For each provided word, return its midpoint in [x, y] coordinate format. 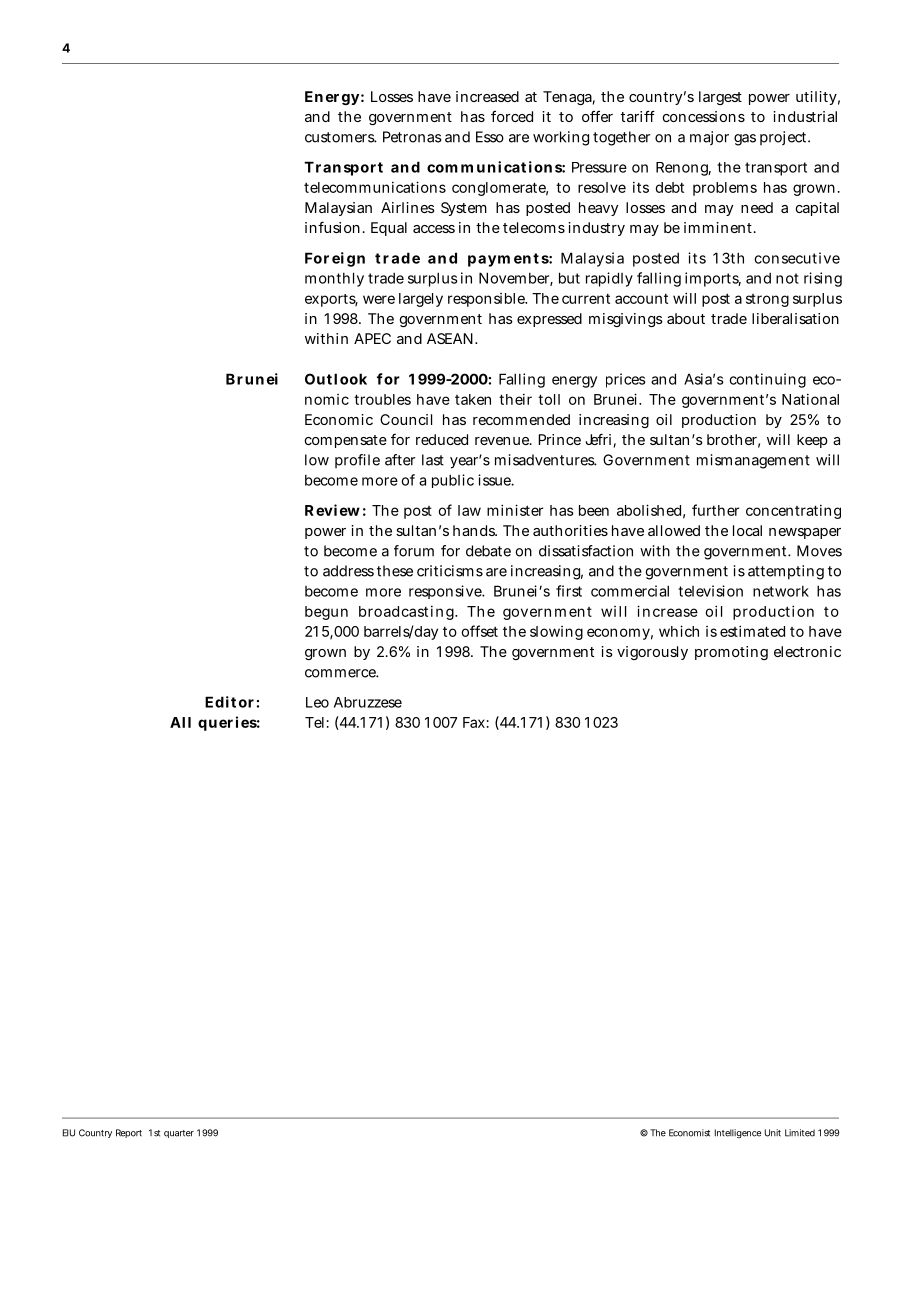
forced [512, 116]
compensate [346, 441]
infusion [332, 227]
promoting [731, 653]
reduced [442, 439]
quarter [179, 1134]
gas [745, 140]
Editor [229, 702]
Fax [474, 722]
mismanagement [753, 461]
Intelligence [738, 1133]
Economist [689, 1133]
